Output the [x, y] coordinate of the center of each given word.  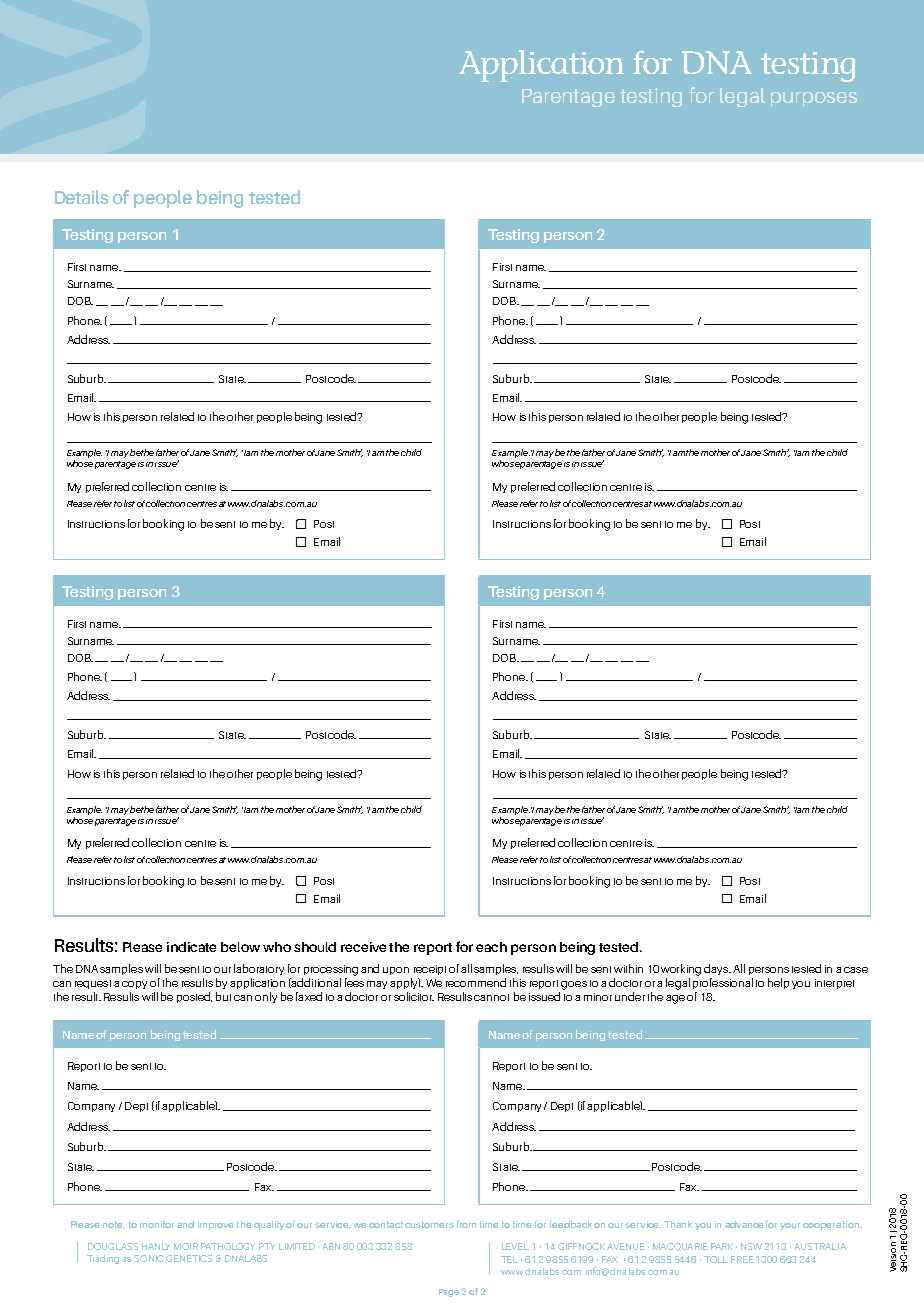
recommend [476, 982]
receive [363, 947]
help [778, 983]
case [856, 970]
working [681, 970]
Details [81, 197]
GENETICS [189, 1258]
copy [134, 985]
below [240, 947]
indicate [191, 947]
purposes [814, 99]
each [491, 947]
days [717, 969]
